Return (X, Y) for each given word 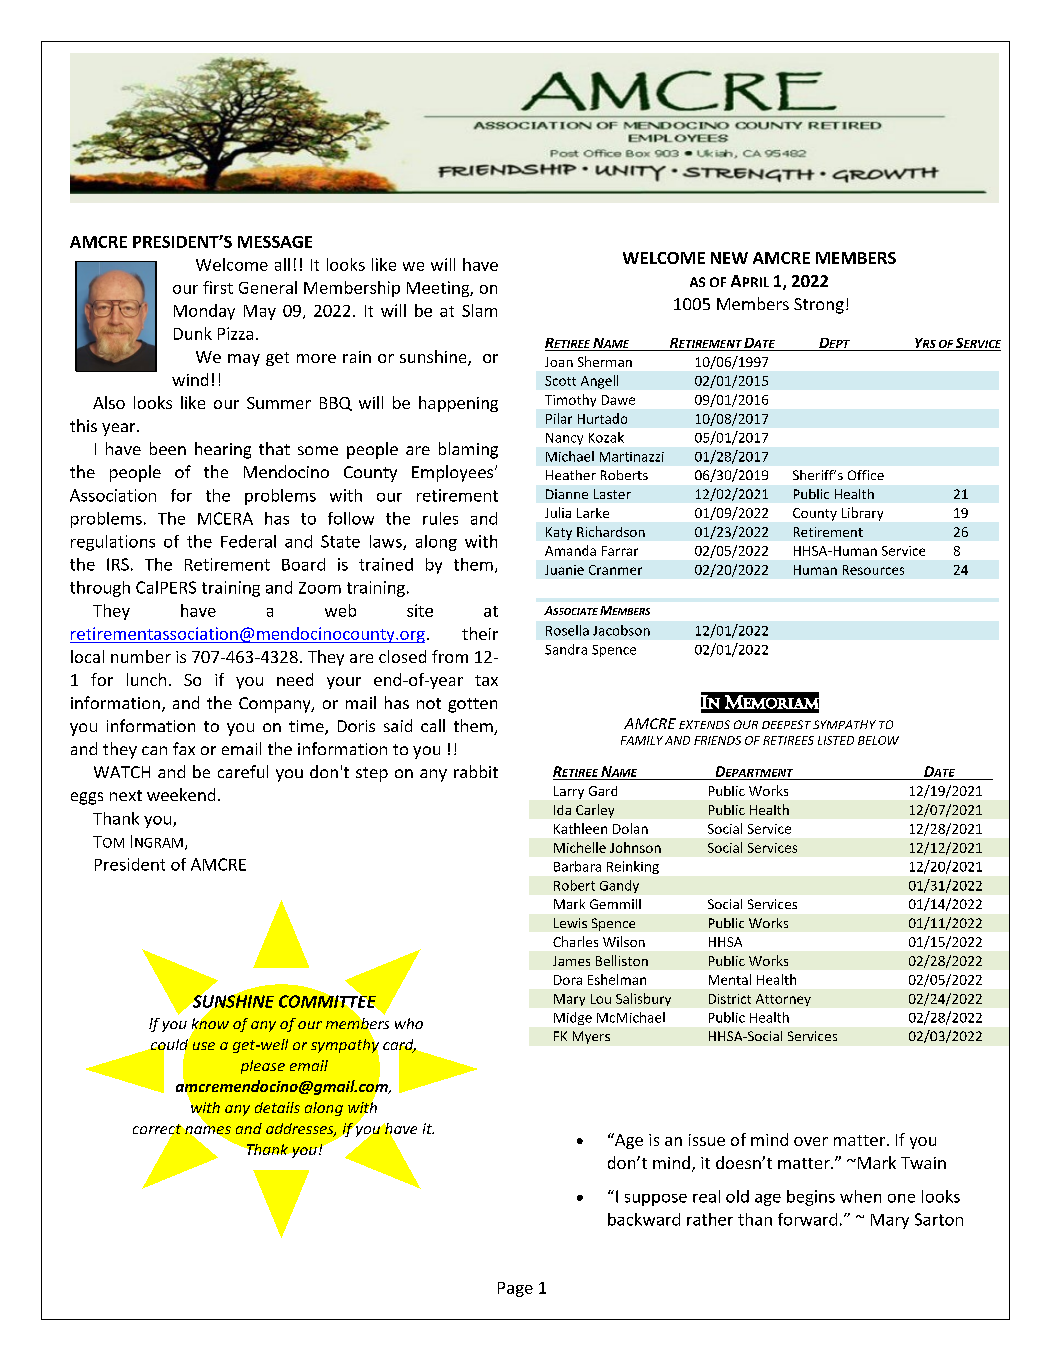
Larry (569, 792)
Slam (479, 310)
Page (515, 1289)
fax (184, 748)
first (218, 287)
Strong (819, 306)
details (277, 1107)
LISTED (836, 740)
